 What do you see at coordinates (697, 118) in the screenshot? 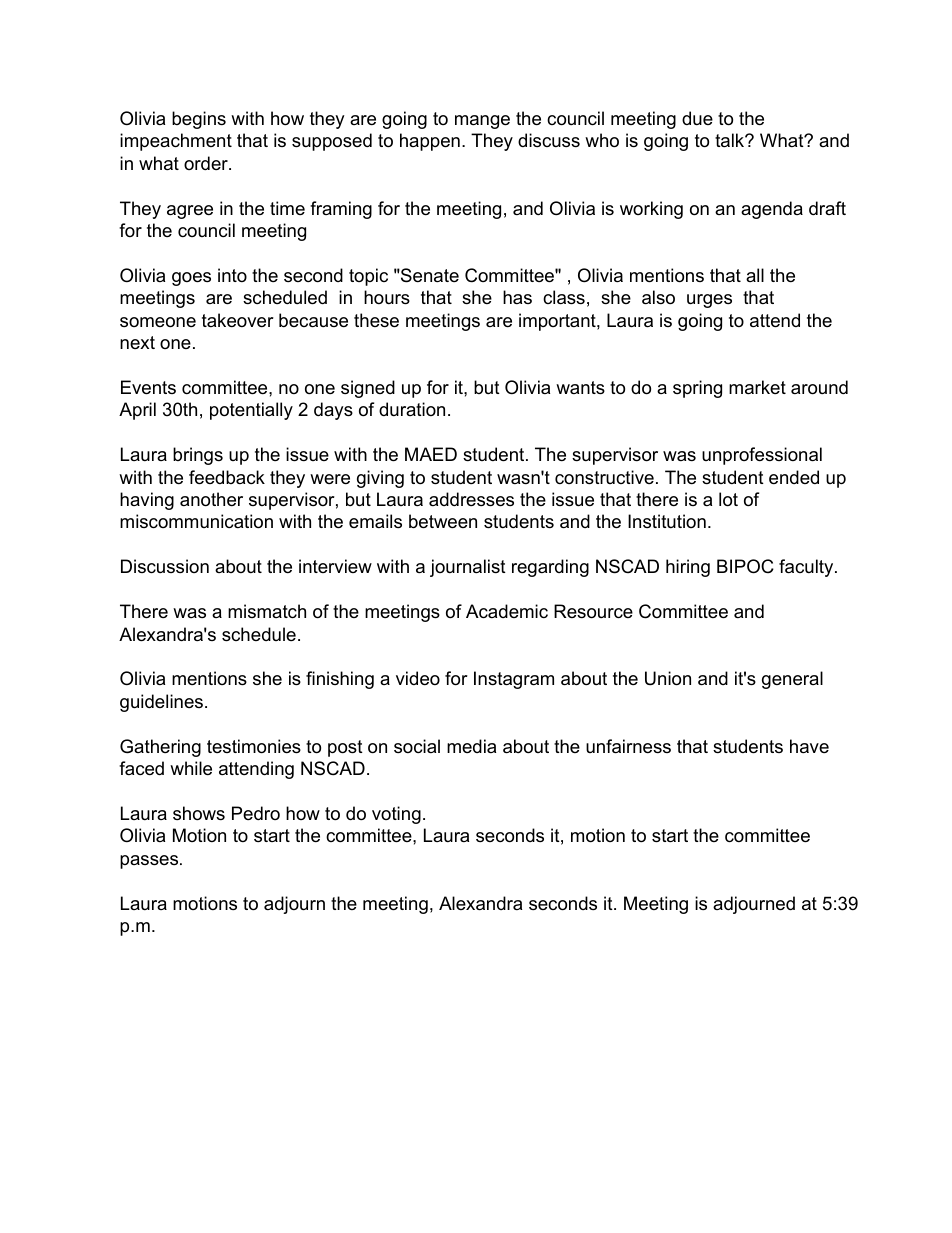
I see `due` at bounding box center [697, 118].
